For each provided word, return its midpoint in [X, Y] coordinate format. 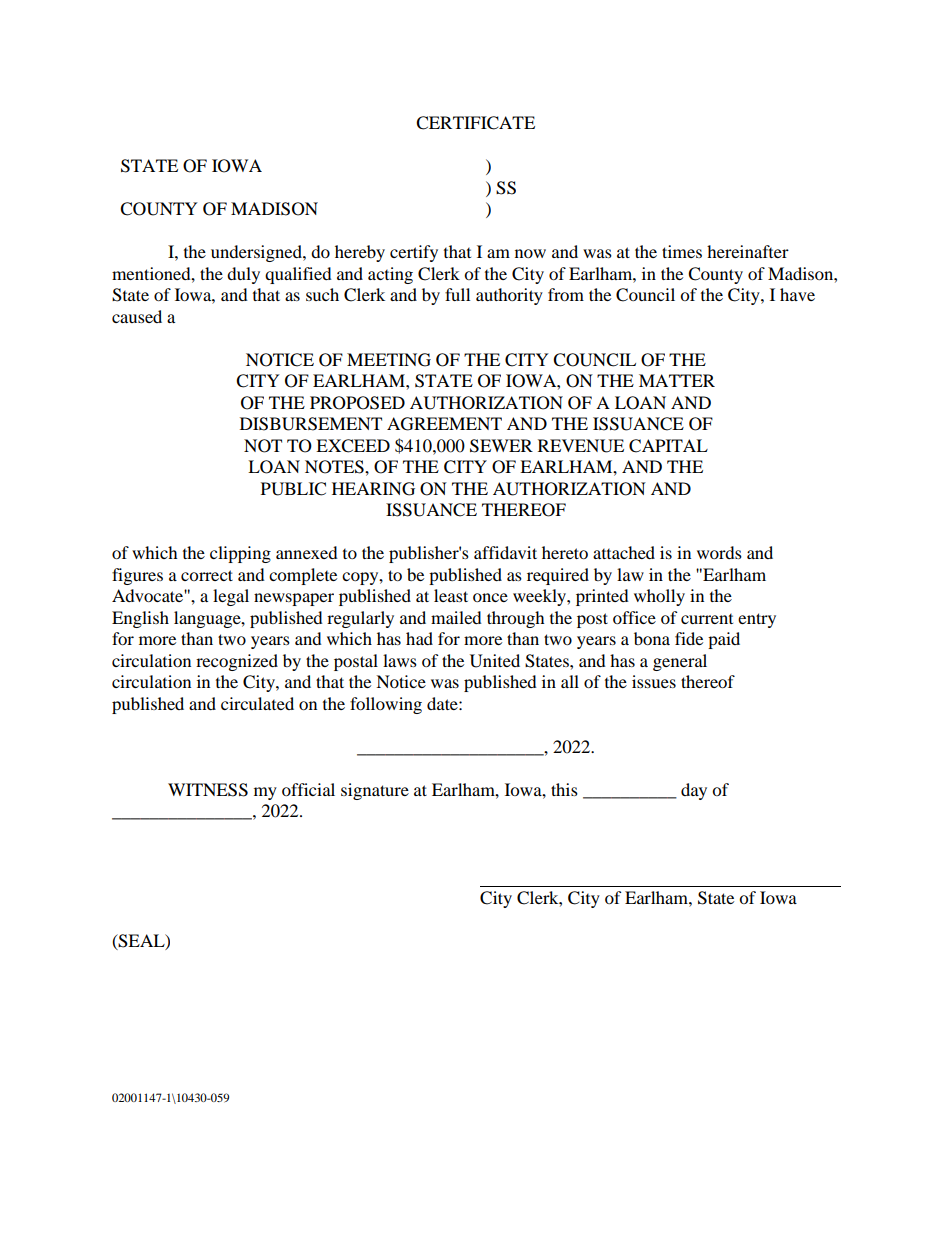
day [694, 791]
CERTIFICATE [475, 123]
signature [375, 791]
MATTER [677, 380]
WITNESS [208, 790]
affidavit [505, 552]
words [719, 552]
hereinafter [748, 251]
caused [137, 316]
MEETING [389, 360]
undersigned [257, 253]
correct [207, 575]
